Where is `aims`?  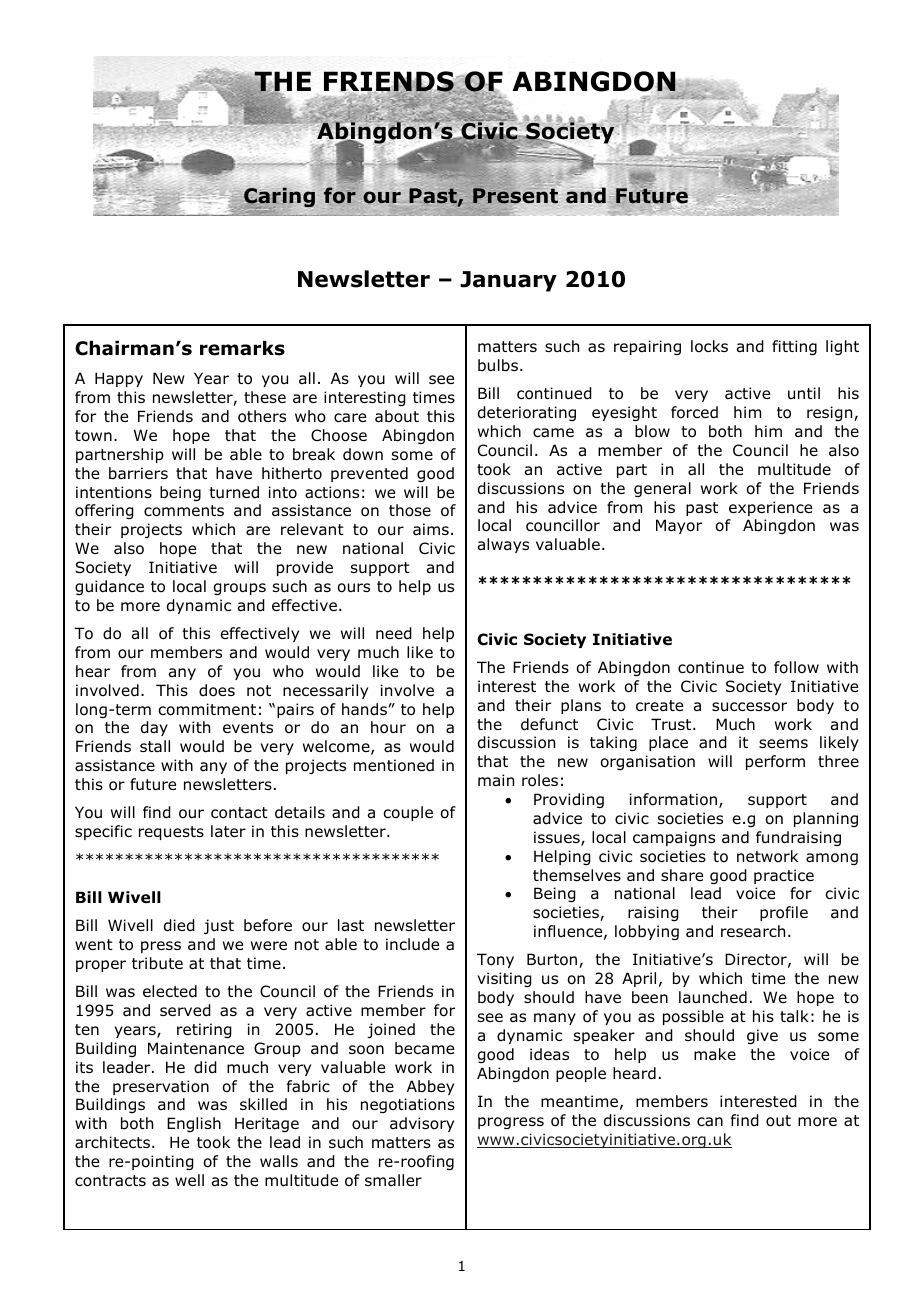
aims is located at coordinates (431, 529).
